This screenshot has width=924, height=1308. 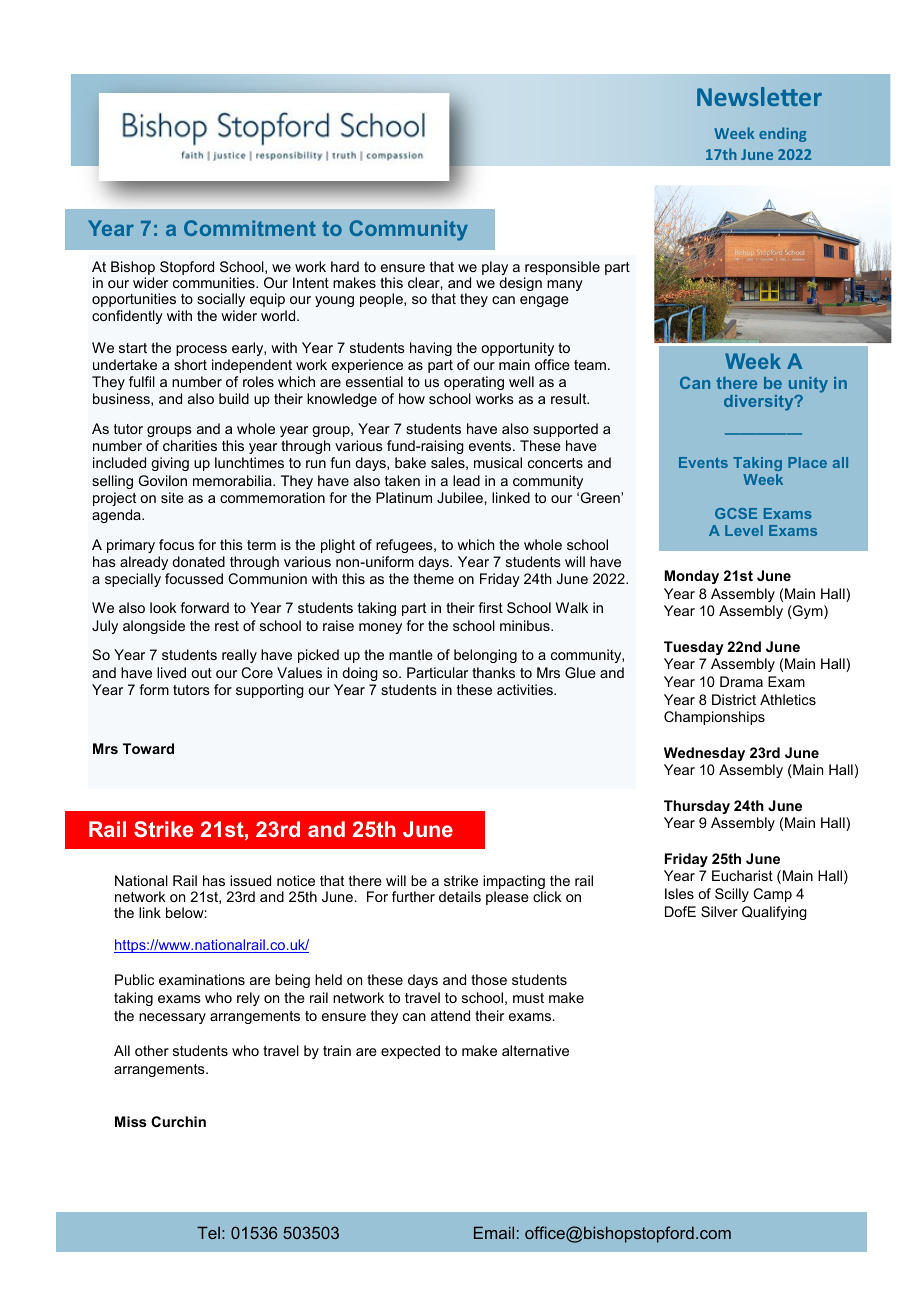 What do you see at coordinates (433, 578) in the screenshot?
I see `theme` at bounding box center [433, 578].
